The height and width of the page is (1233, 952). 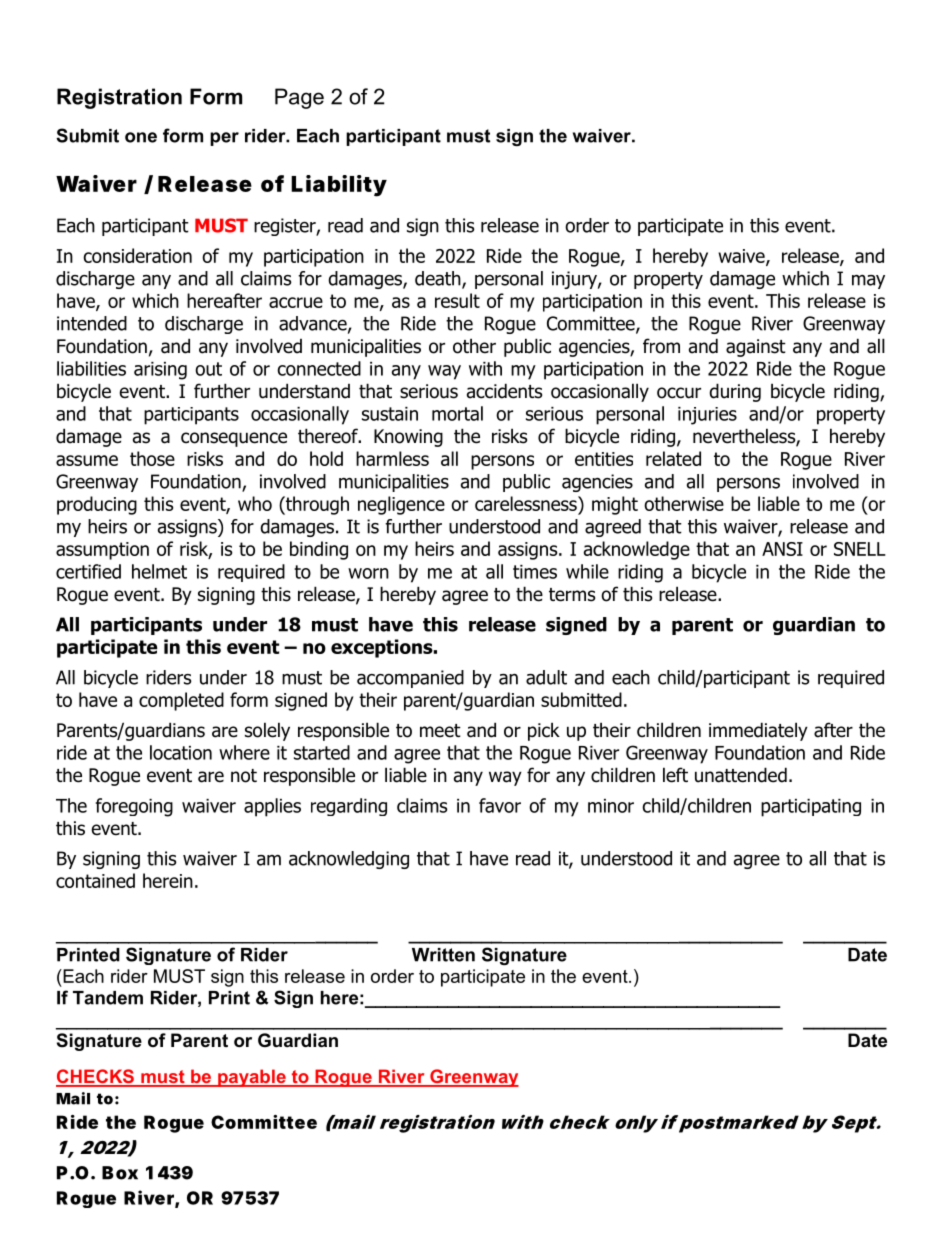 I want to click on payable, so click(x=252, y=1078).
